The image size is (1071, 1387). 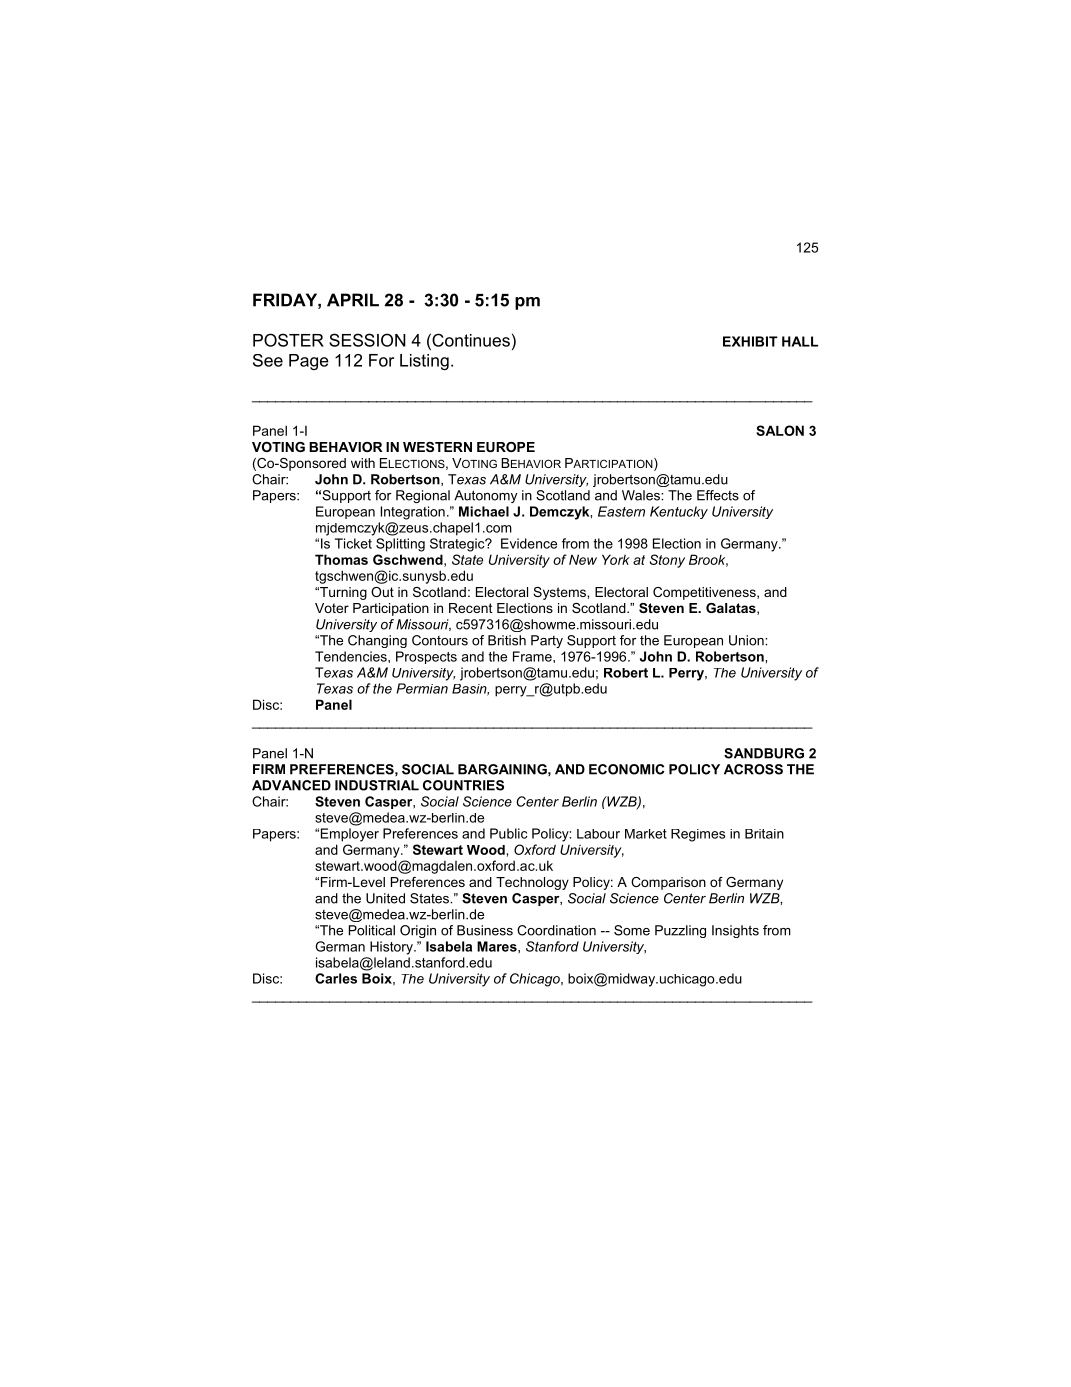 What do you see at coordinates (547, 641) in the image?
I see `Party` at bounding box center [547, 641].
